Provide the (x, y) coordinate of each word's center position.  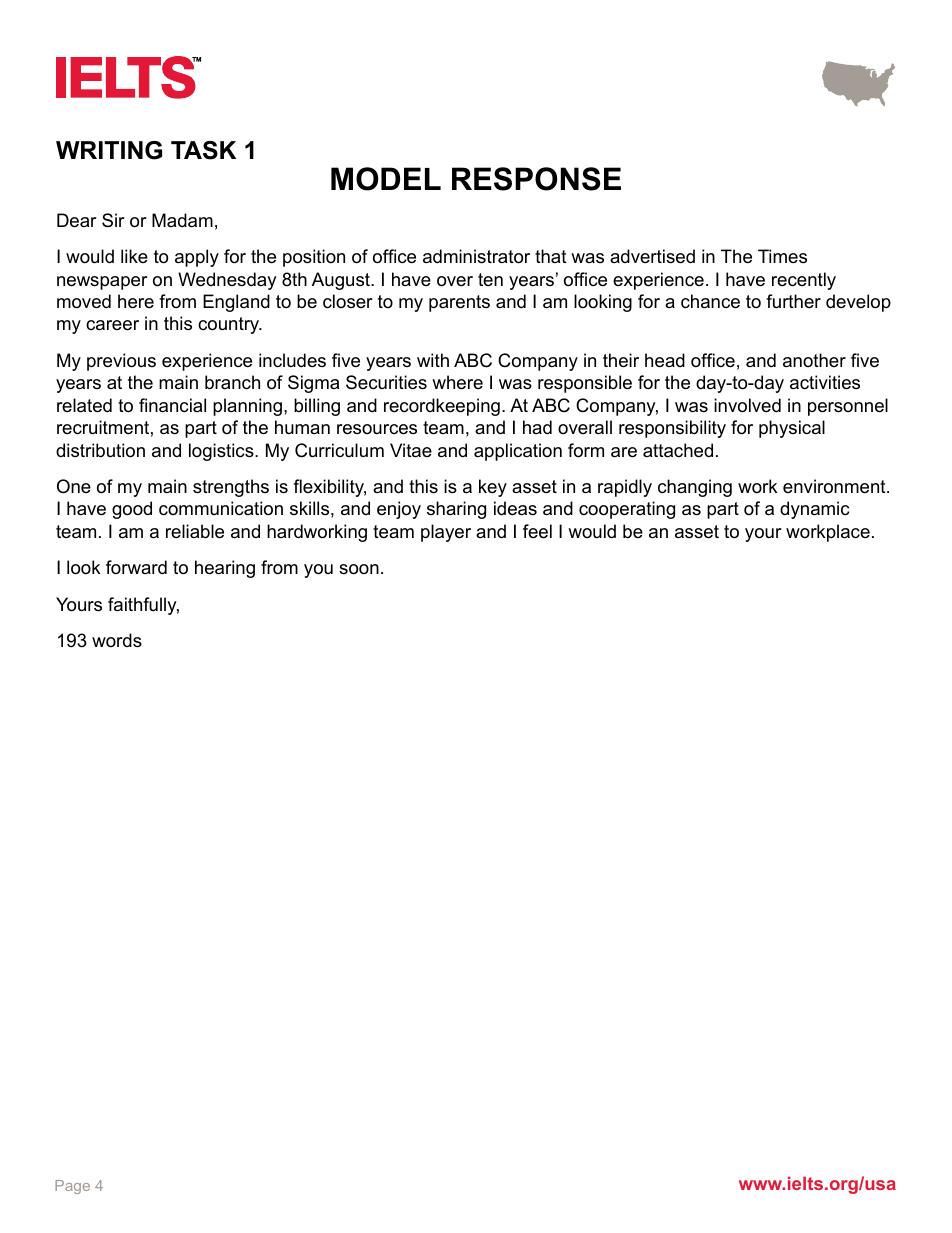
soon (359, 569)
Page (72, 1187)
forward (136, 567)
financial (172, 405)
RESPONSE (536, 179)
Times (782, 256)
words (117, 640)
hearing (225, 569)
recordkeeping (442, 407)
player (446, 533)
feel (537, 531)
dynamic (814, 510)
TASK (203, 150)
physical (792, 429)
